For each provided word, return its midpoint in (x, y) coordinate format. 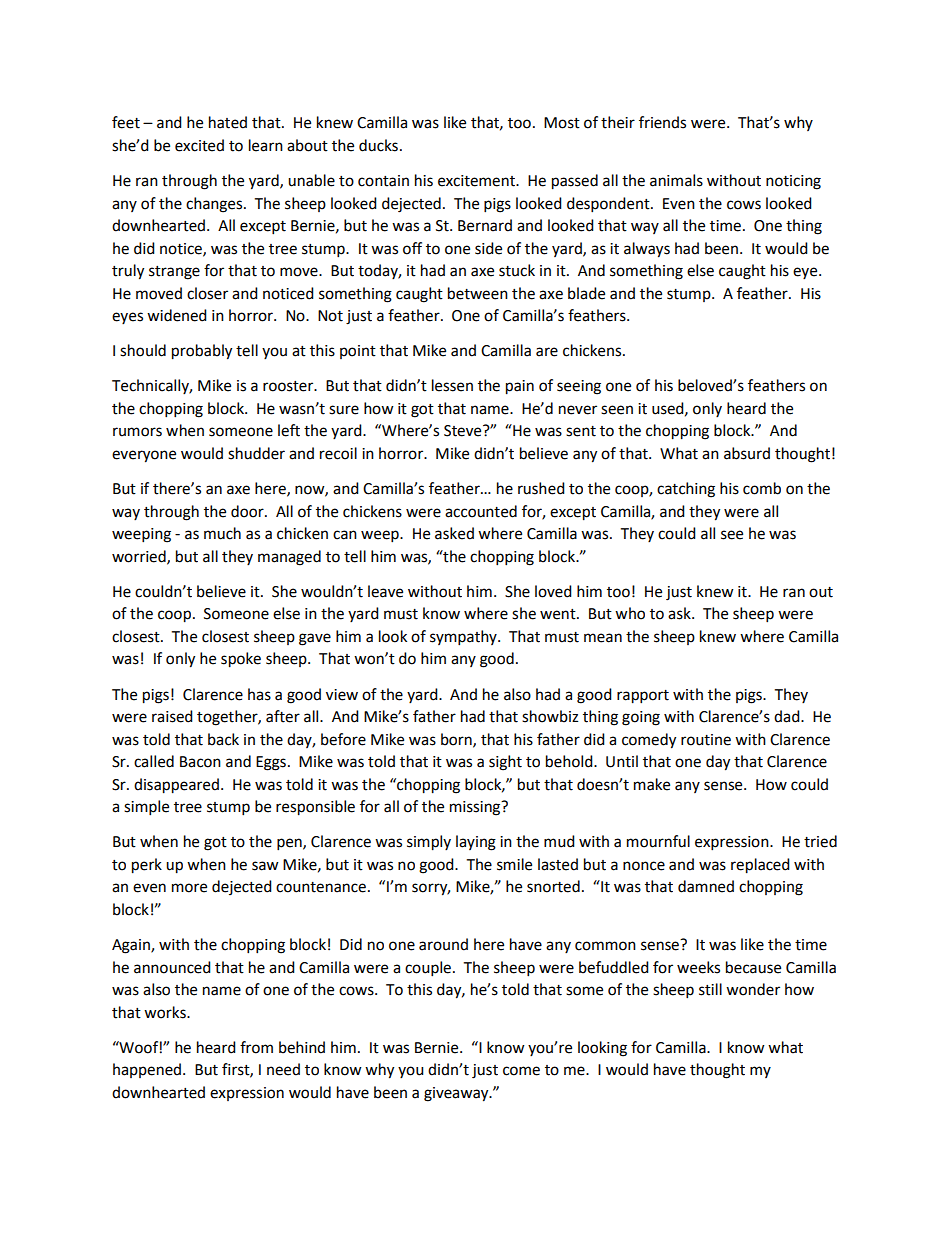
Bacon (200, 762)
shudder (256, 453)
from (256, 1047)
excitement (478, 181)
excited (199, 145)
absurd (747, 453)
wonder (753, 989)
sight (505, 763)
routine (706, 740)
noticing (793, 182)
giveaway (457, 1094)
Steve (464, 431)
